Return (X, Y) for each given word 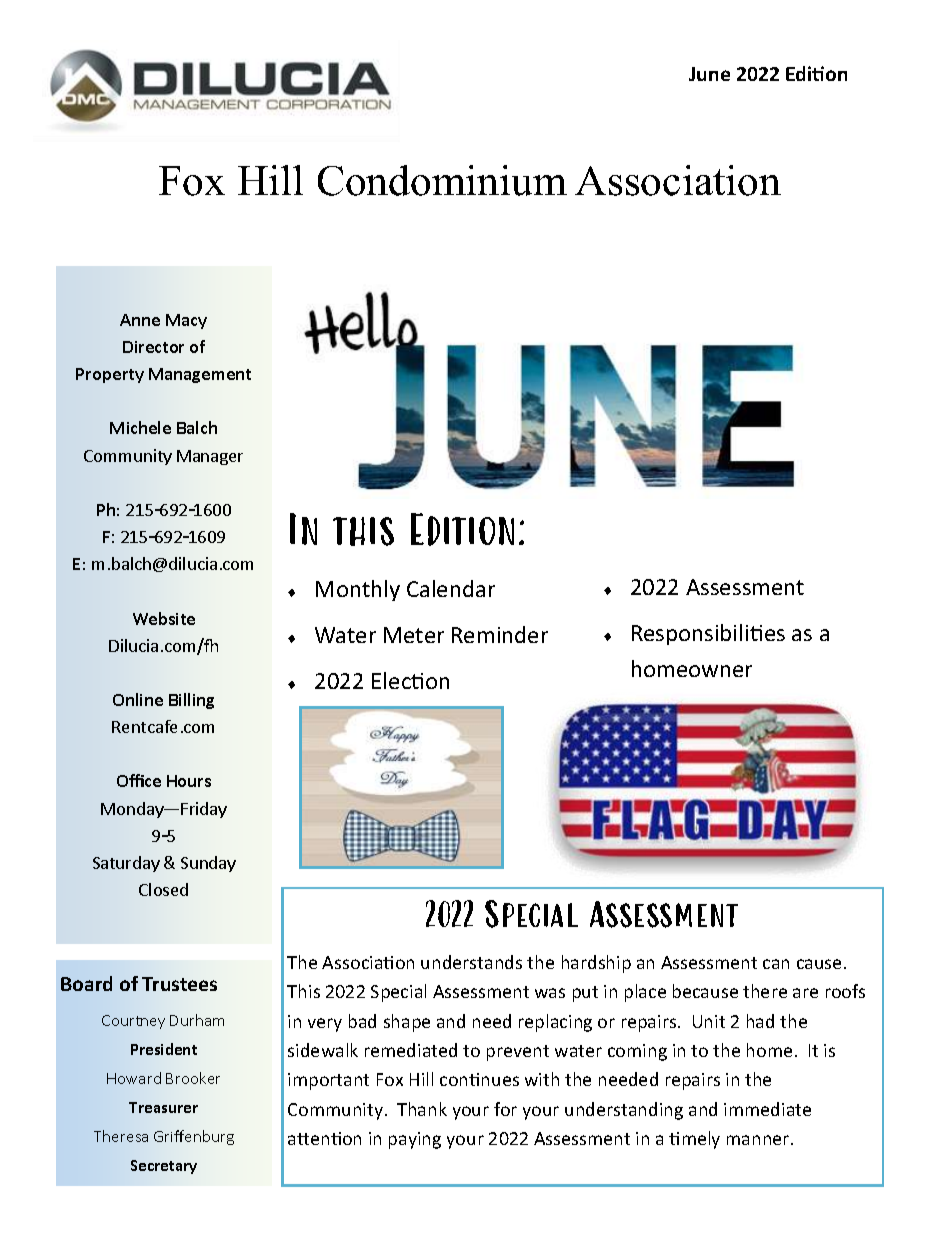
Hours (189, 781)
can (776, 964)
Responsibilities (708, 634)
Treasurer (163, 1107)
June (709, 74)
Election (410, 680)
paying (415, 1140)
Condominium (442, 180)
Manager (210, 457)
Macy (186, 321)
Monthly (358, 590)
